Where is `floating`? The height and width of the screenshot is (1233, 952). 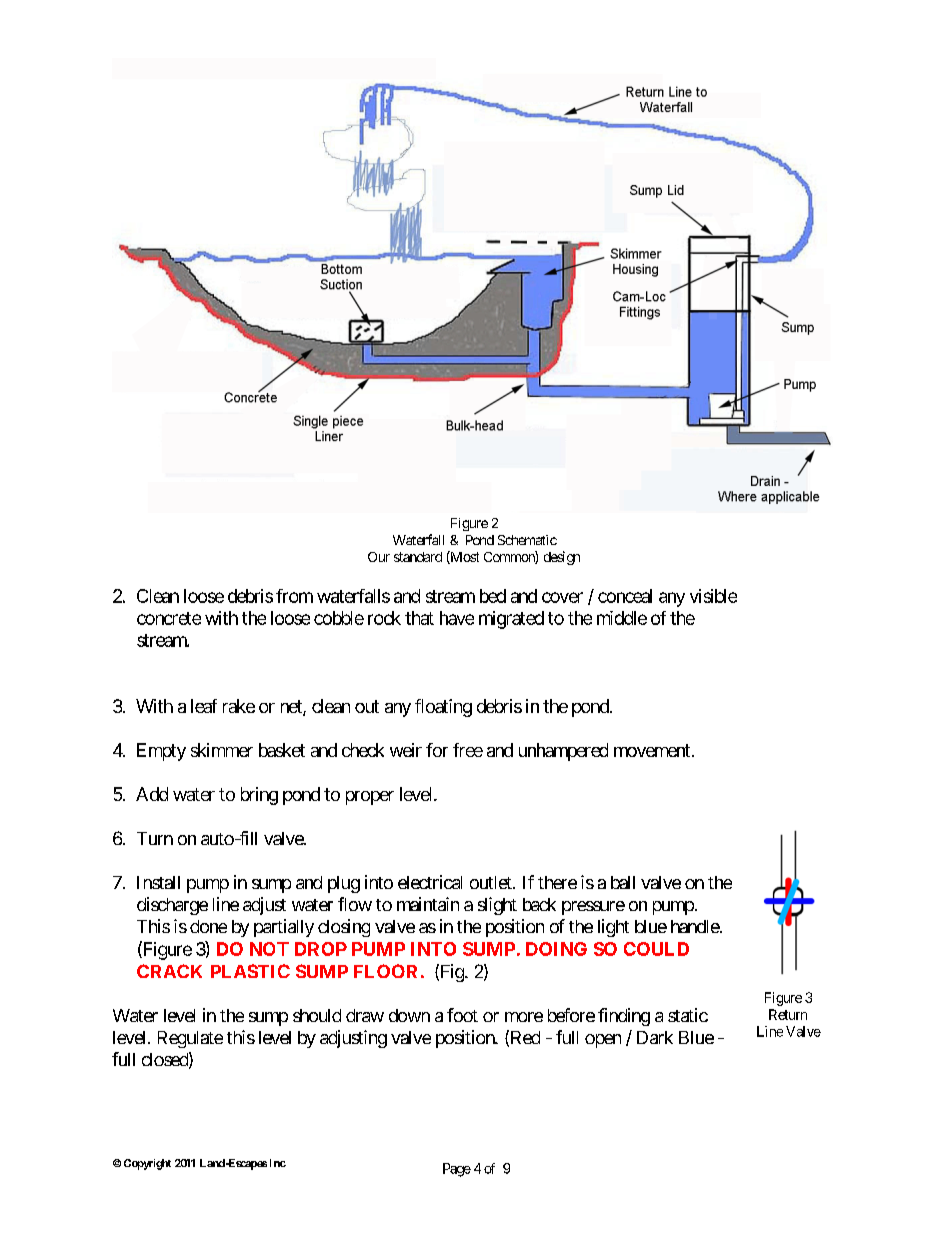 floating is located at coordinates (443, 708).
